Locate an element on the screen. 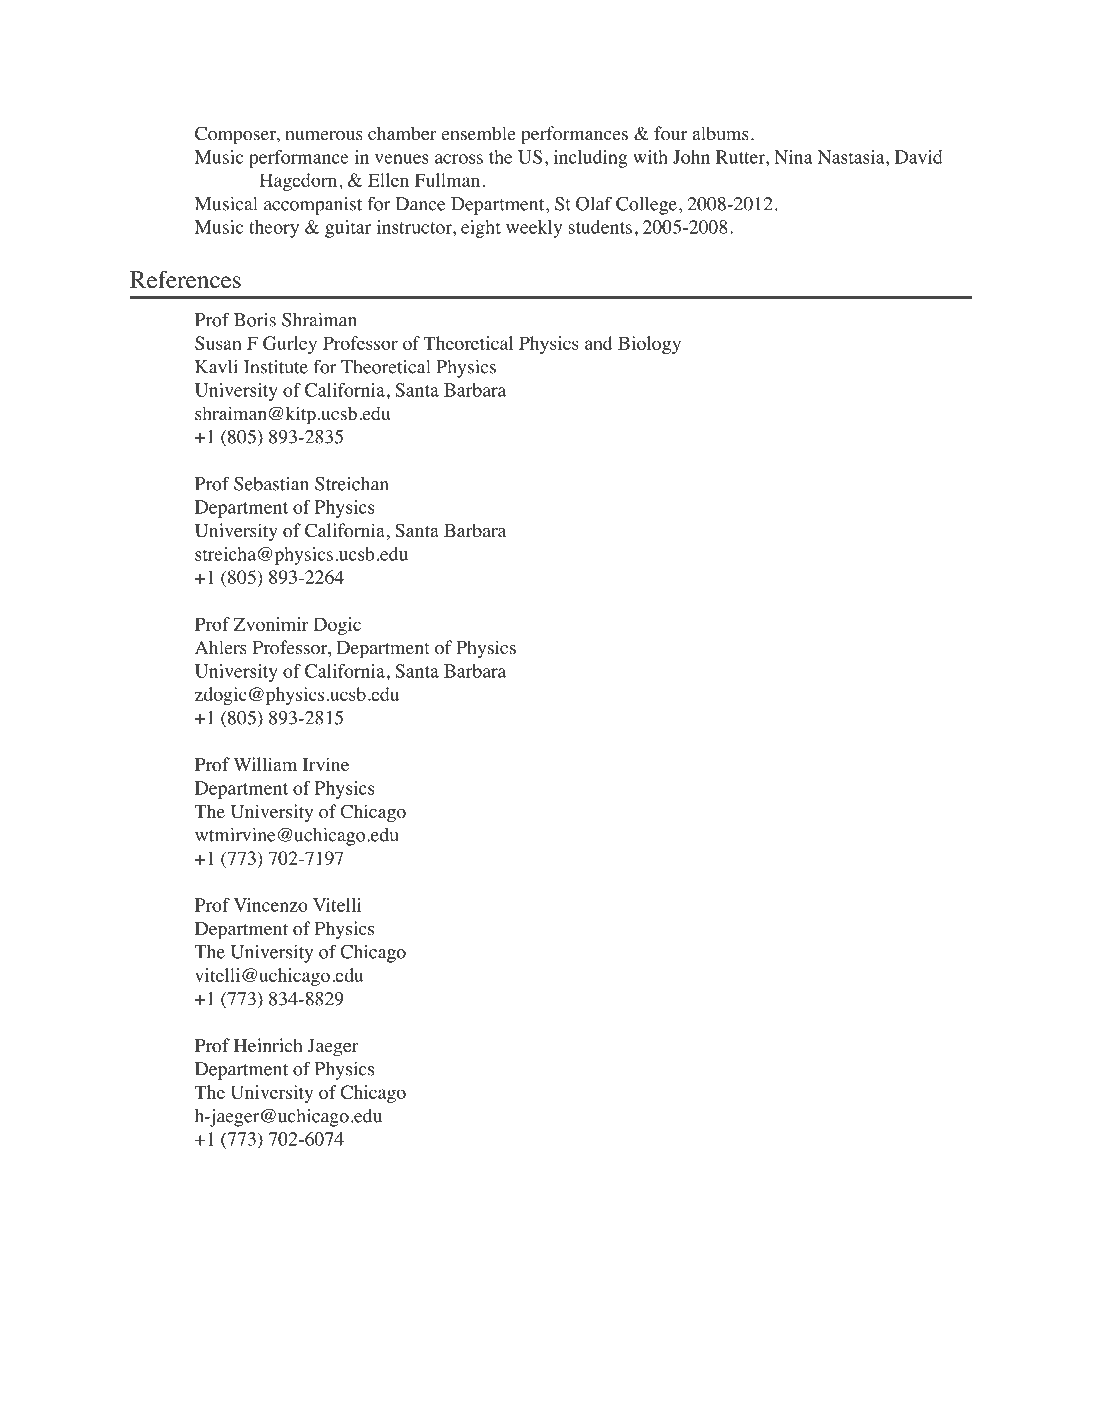 This screenshot has height=1426, width=1102. Hagedorn is located at coordinates (300, 182).
